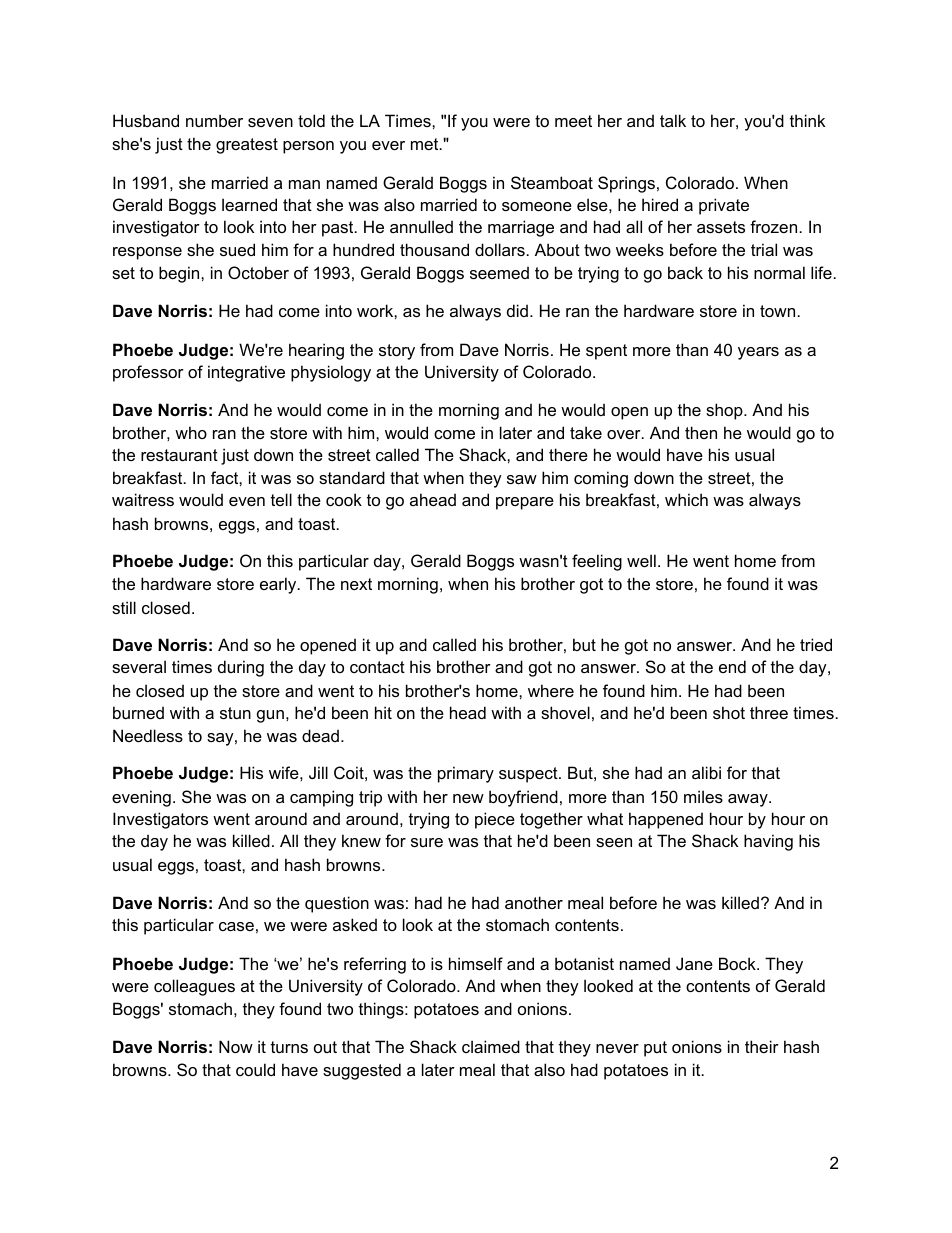 The width and height of the screenshot is (952, 1233). What do you see at coordinates (673, 120) in the screenshot?
I see `talk` at bounding box center [673, 120].
